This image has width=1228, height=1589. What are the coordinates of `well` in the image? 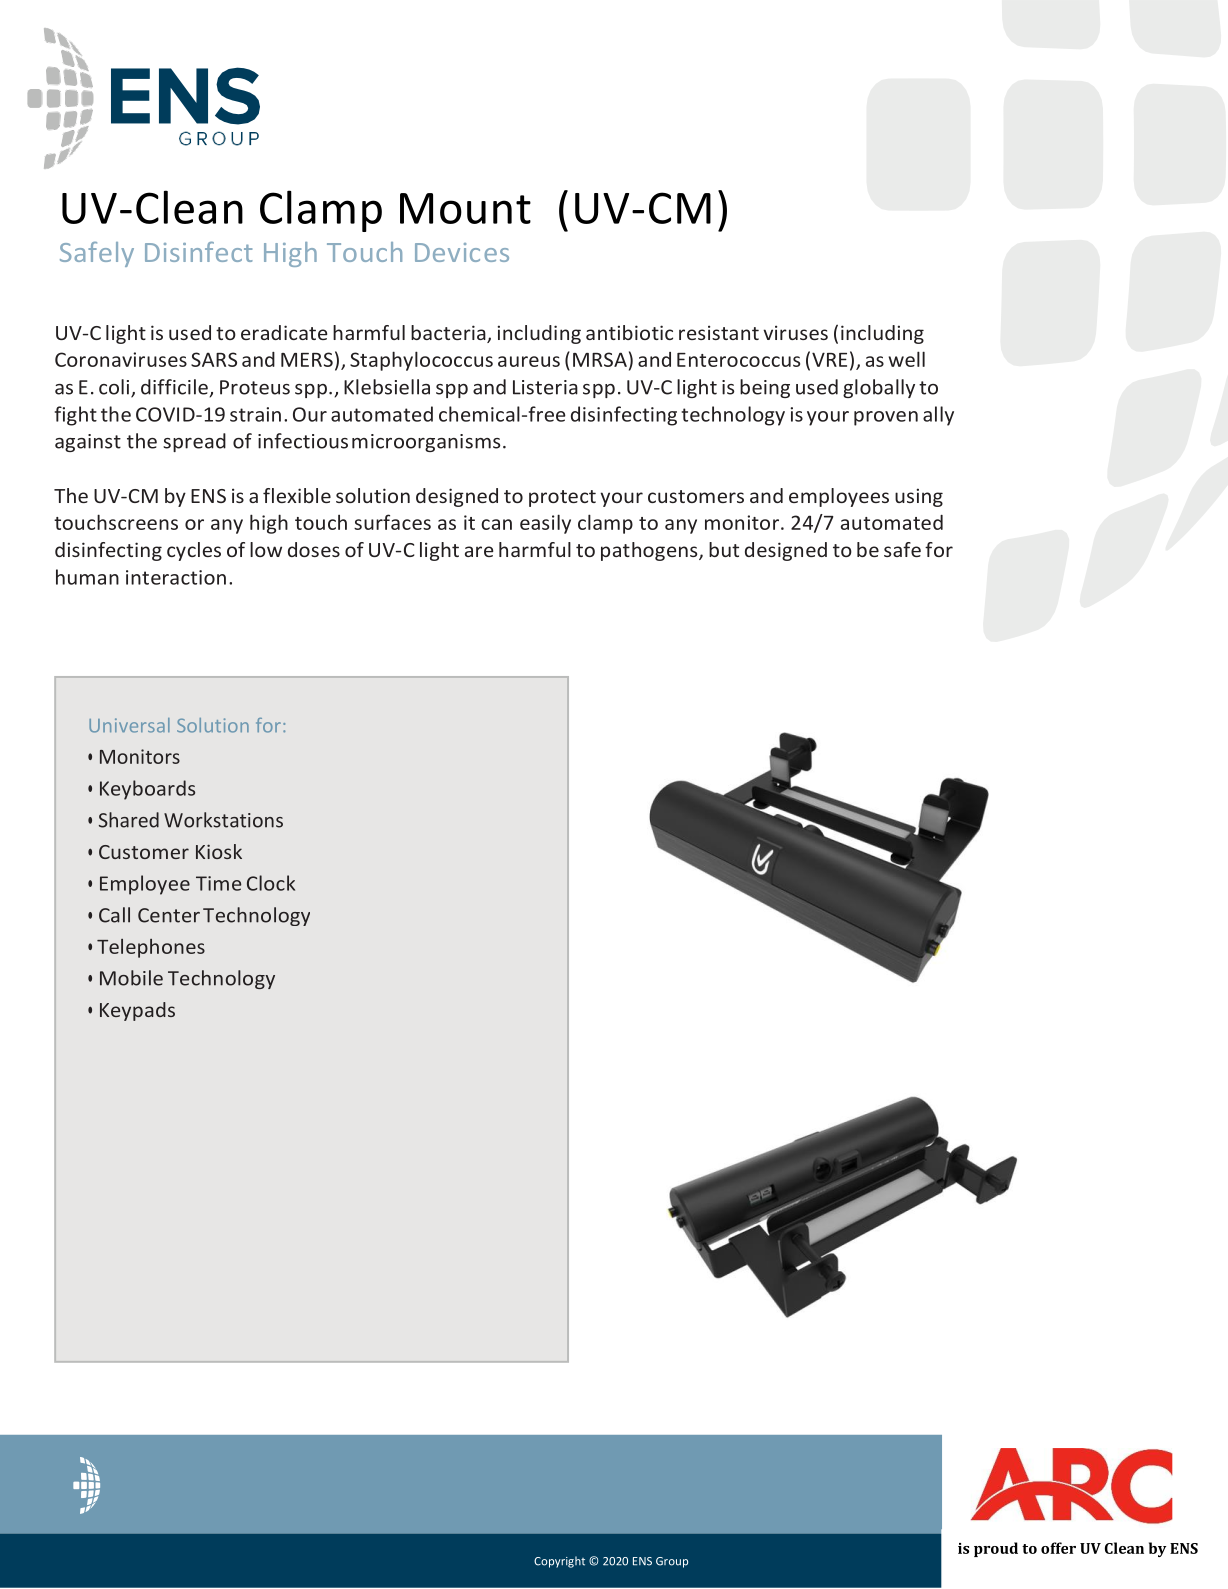 It's located at (906, 359).
